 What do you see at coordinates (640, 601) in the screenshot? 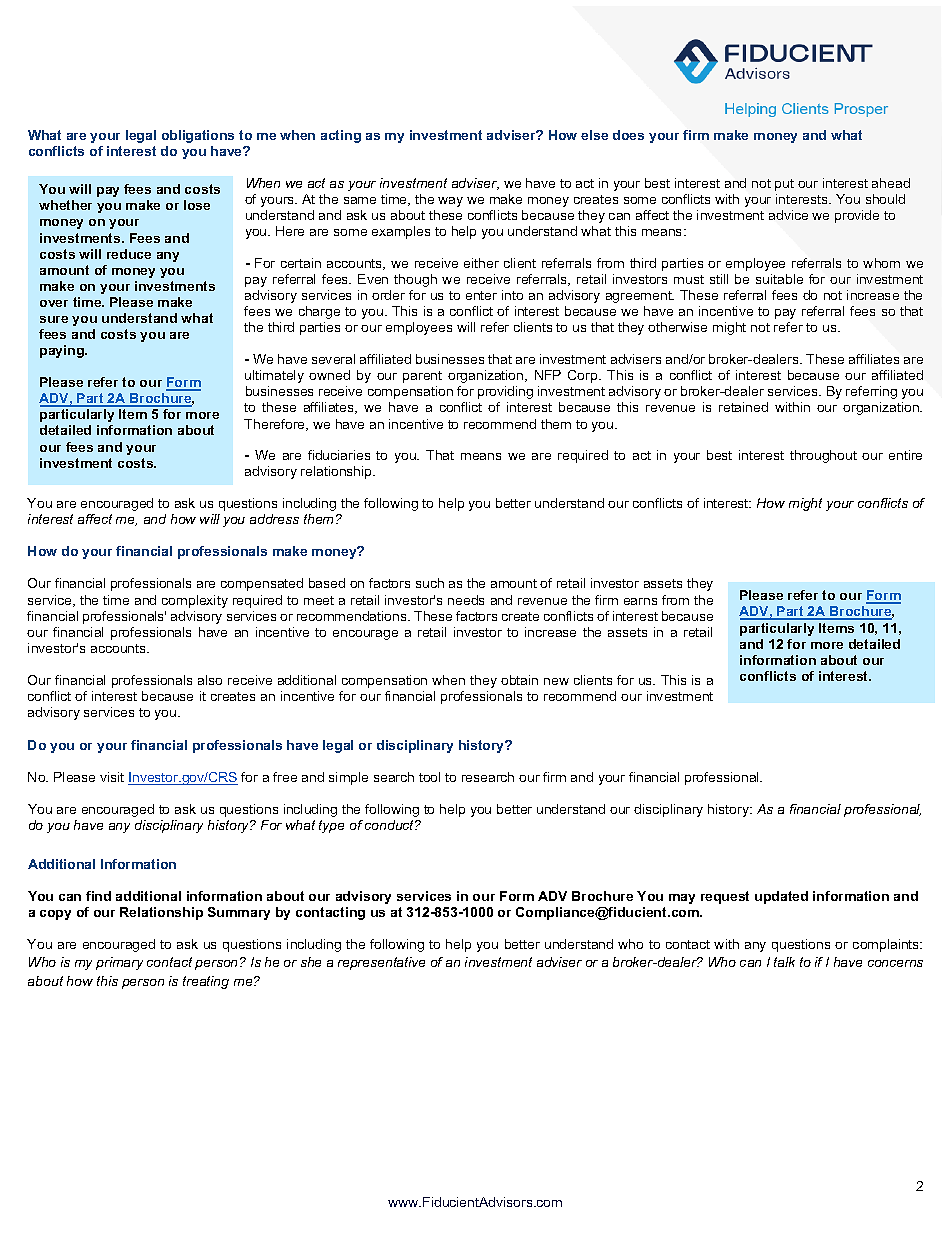
I see `earns` at bounding box center [640, 601].
